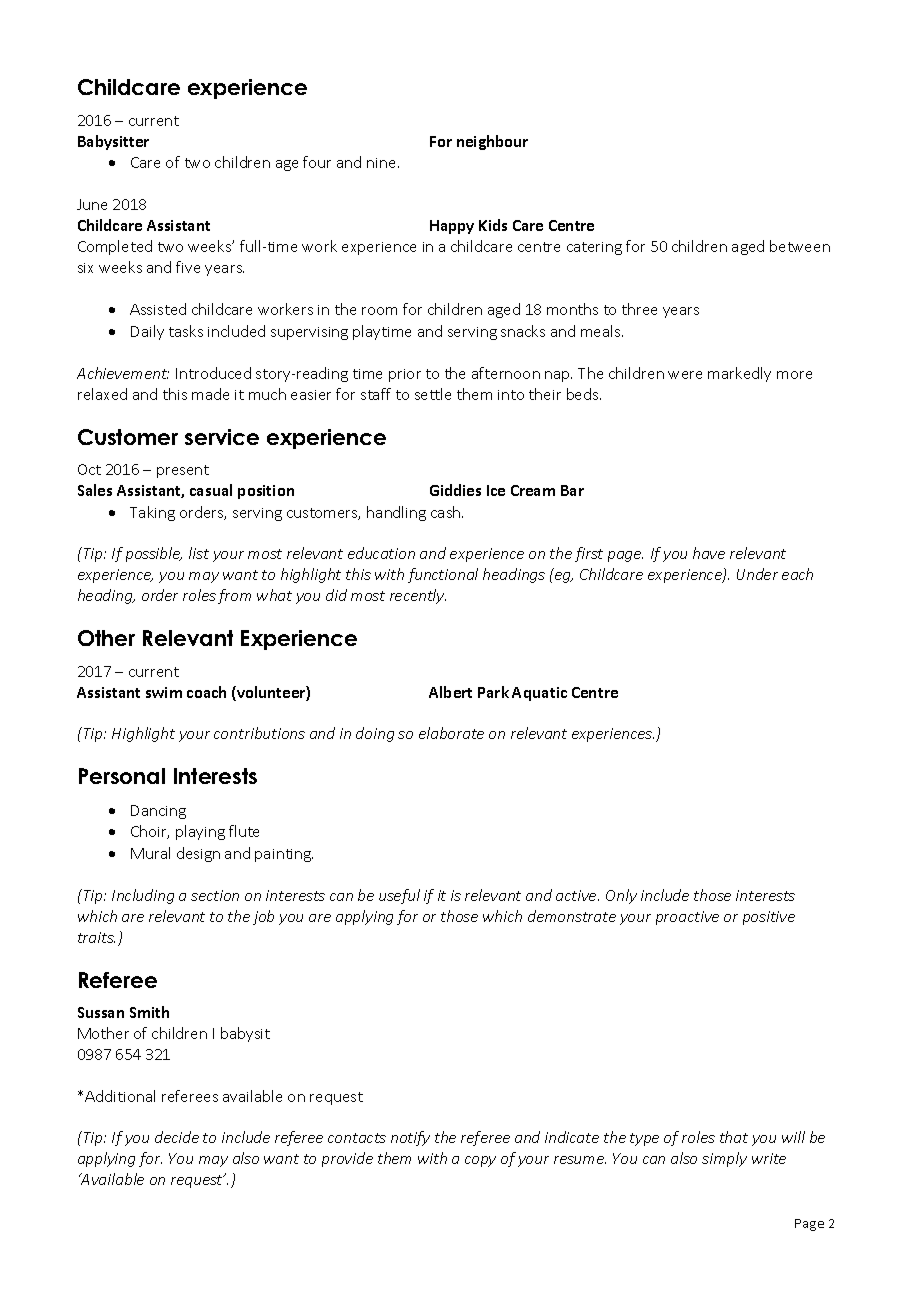 Image resolution: width=924 pixels, height=1308 pixels. What do you see at coordinates (443, 575) in the page?
I see `functional` at bounding box center [443, 575].
